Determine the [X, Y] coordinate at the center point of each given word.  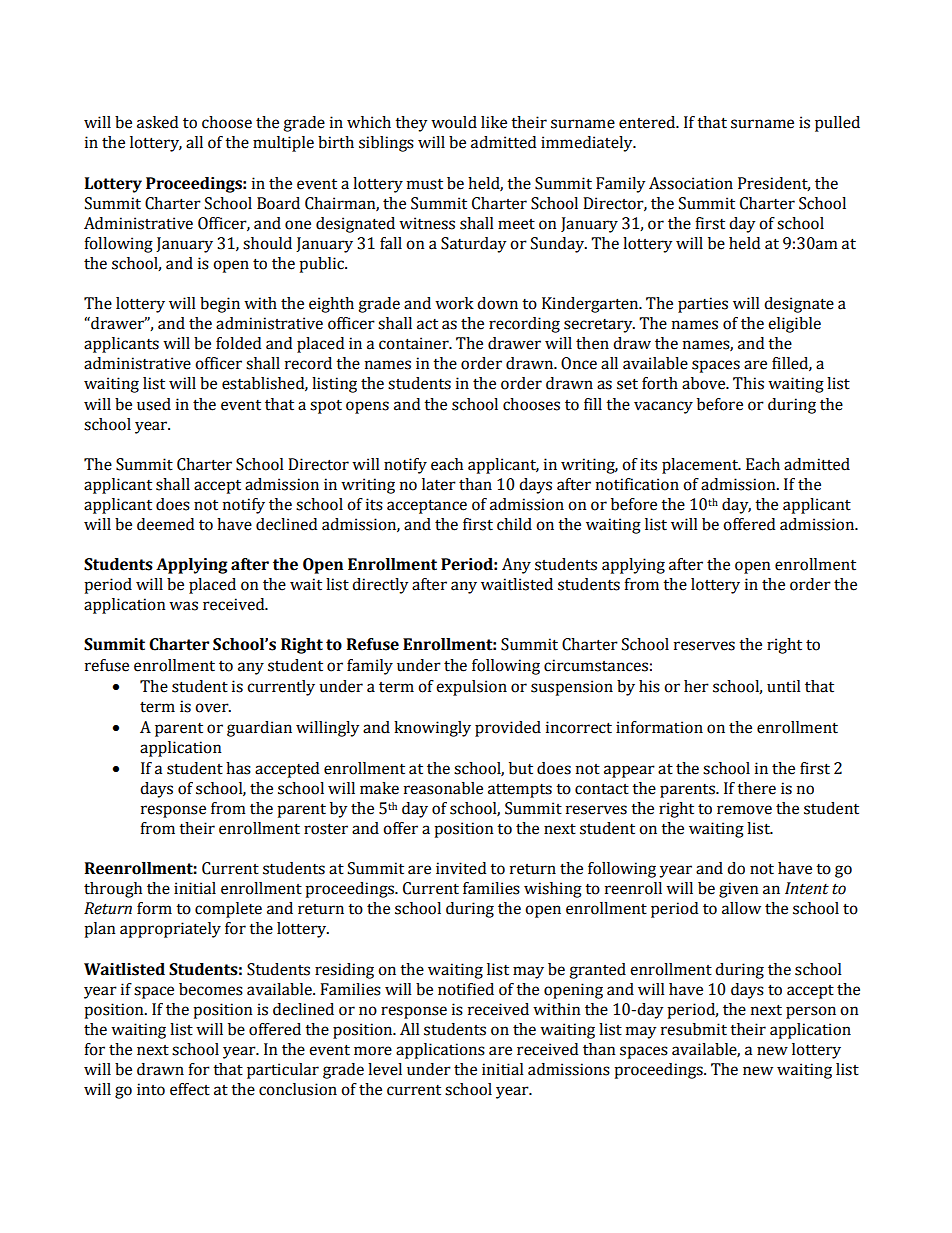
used [154, 404]
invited [461, 868]
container [415, 343]
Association [691, 183]
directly [380, 586]
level [385, 1069]
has [238, 768]
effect [190, 1089]
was [183, 606]
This [748, 383]
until [784, 686]
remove [744, 810]
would [454, 122]
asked [157, 122]
